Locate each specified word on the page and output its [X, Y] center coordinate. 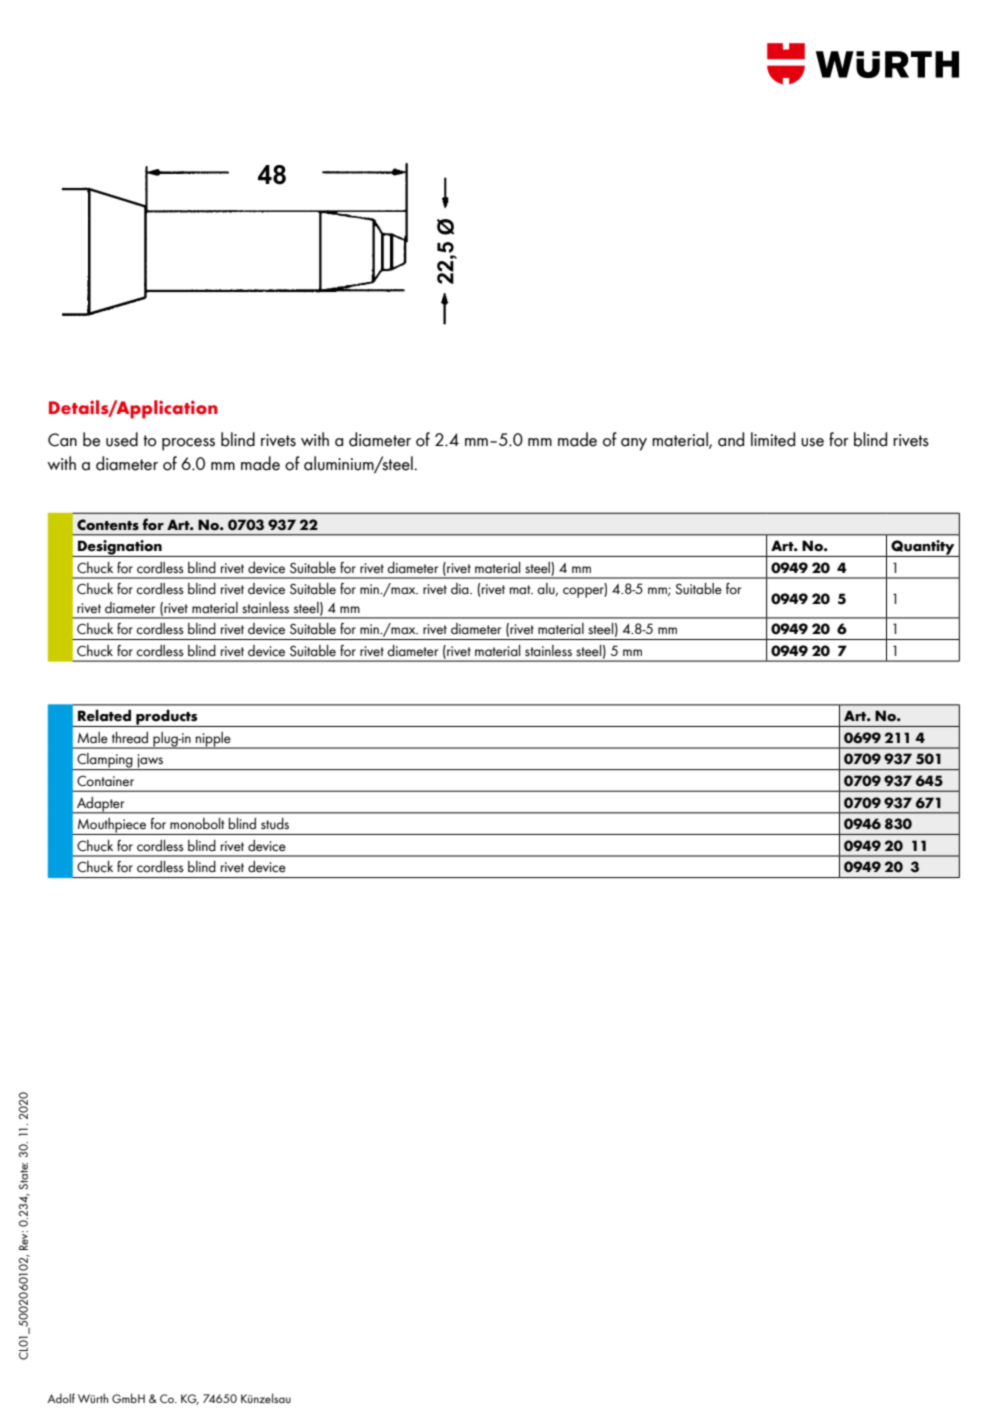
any [634, 444]
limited [773, 439]
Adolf [61, 1398]
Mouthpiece [111, 826]
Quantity [923, 548]
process [188, 444]
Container [105, 781]
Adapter [101, 805]
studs [275, 823]
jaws [150, 762]
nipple [213, 740]
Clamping [105, 761]
